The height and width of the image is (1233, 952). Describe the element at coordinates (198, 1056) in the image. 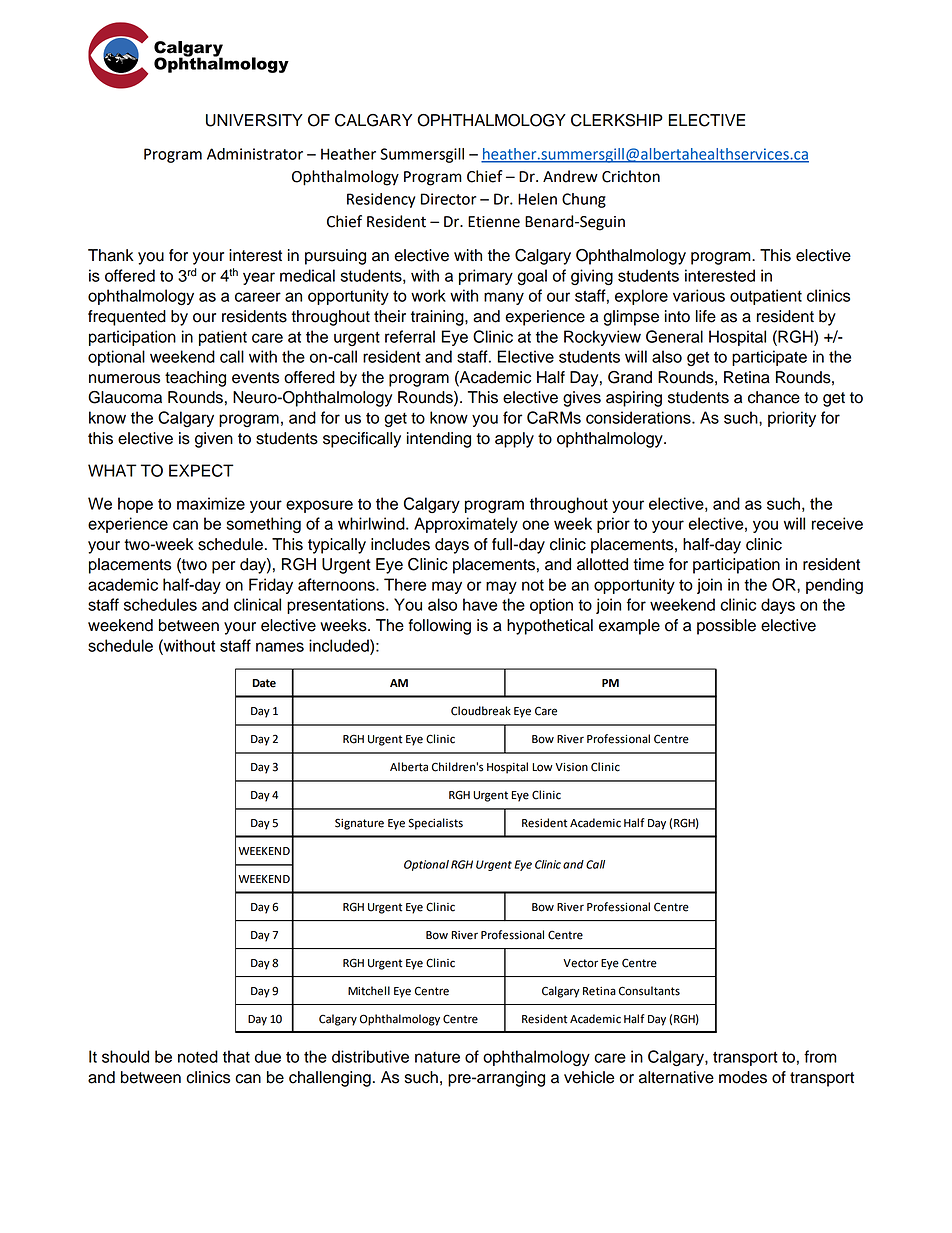

I see `noted` at that location.
